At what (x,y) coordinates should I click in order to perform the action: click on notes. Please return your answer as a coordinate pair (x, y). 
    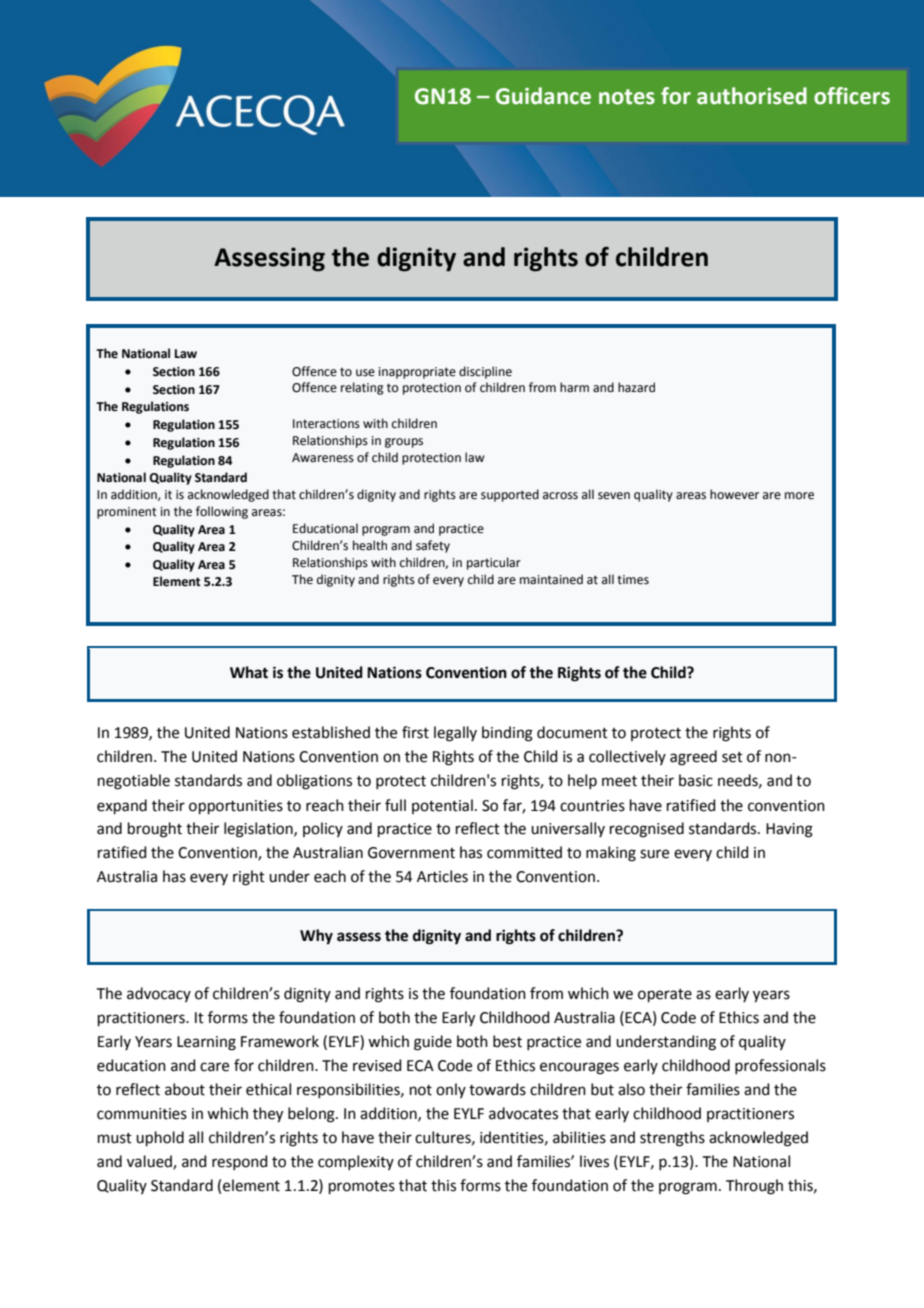
    Looking at the image, I should click on (627, 97).
